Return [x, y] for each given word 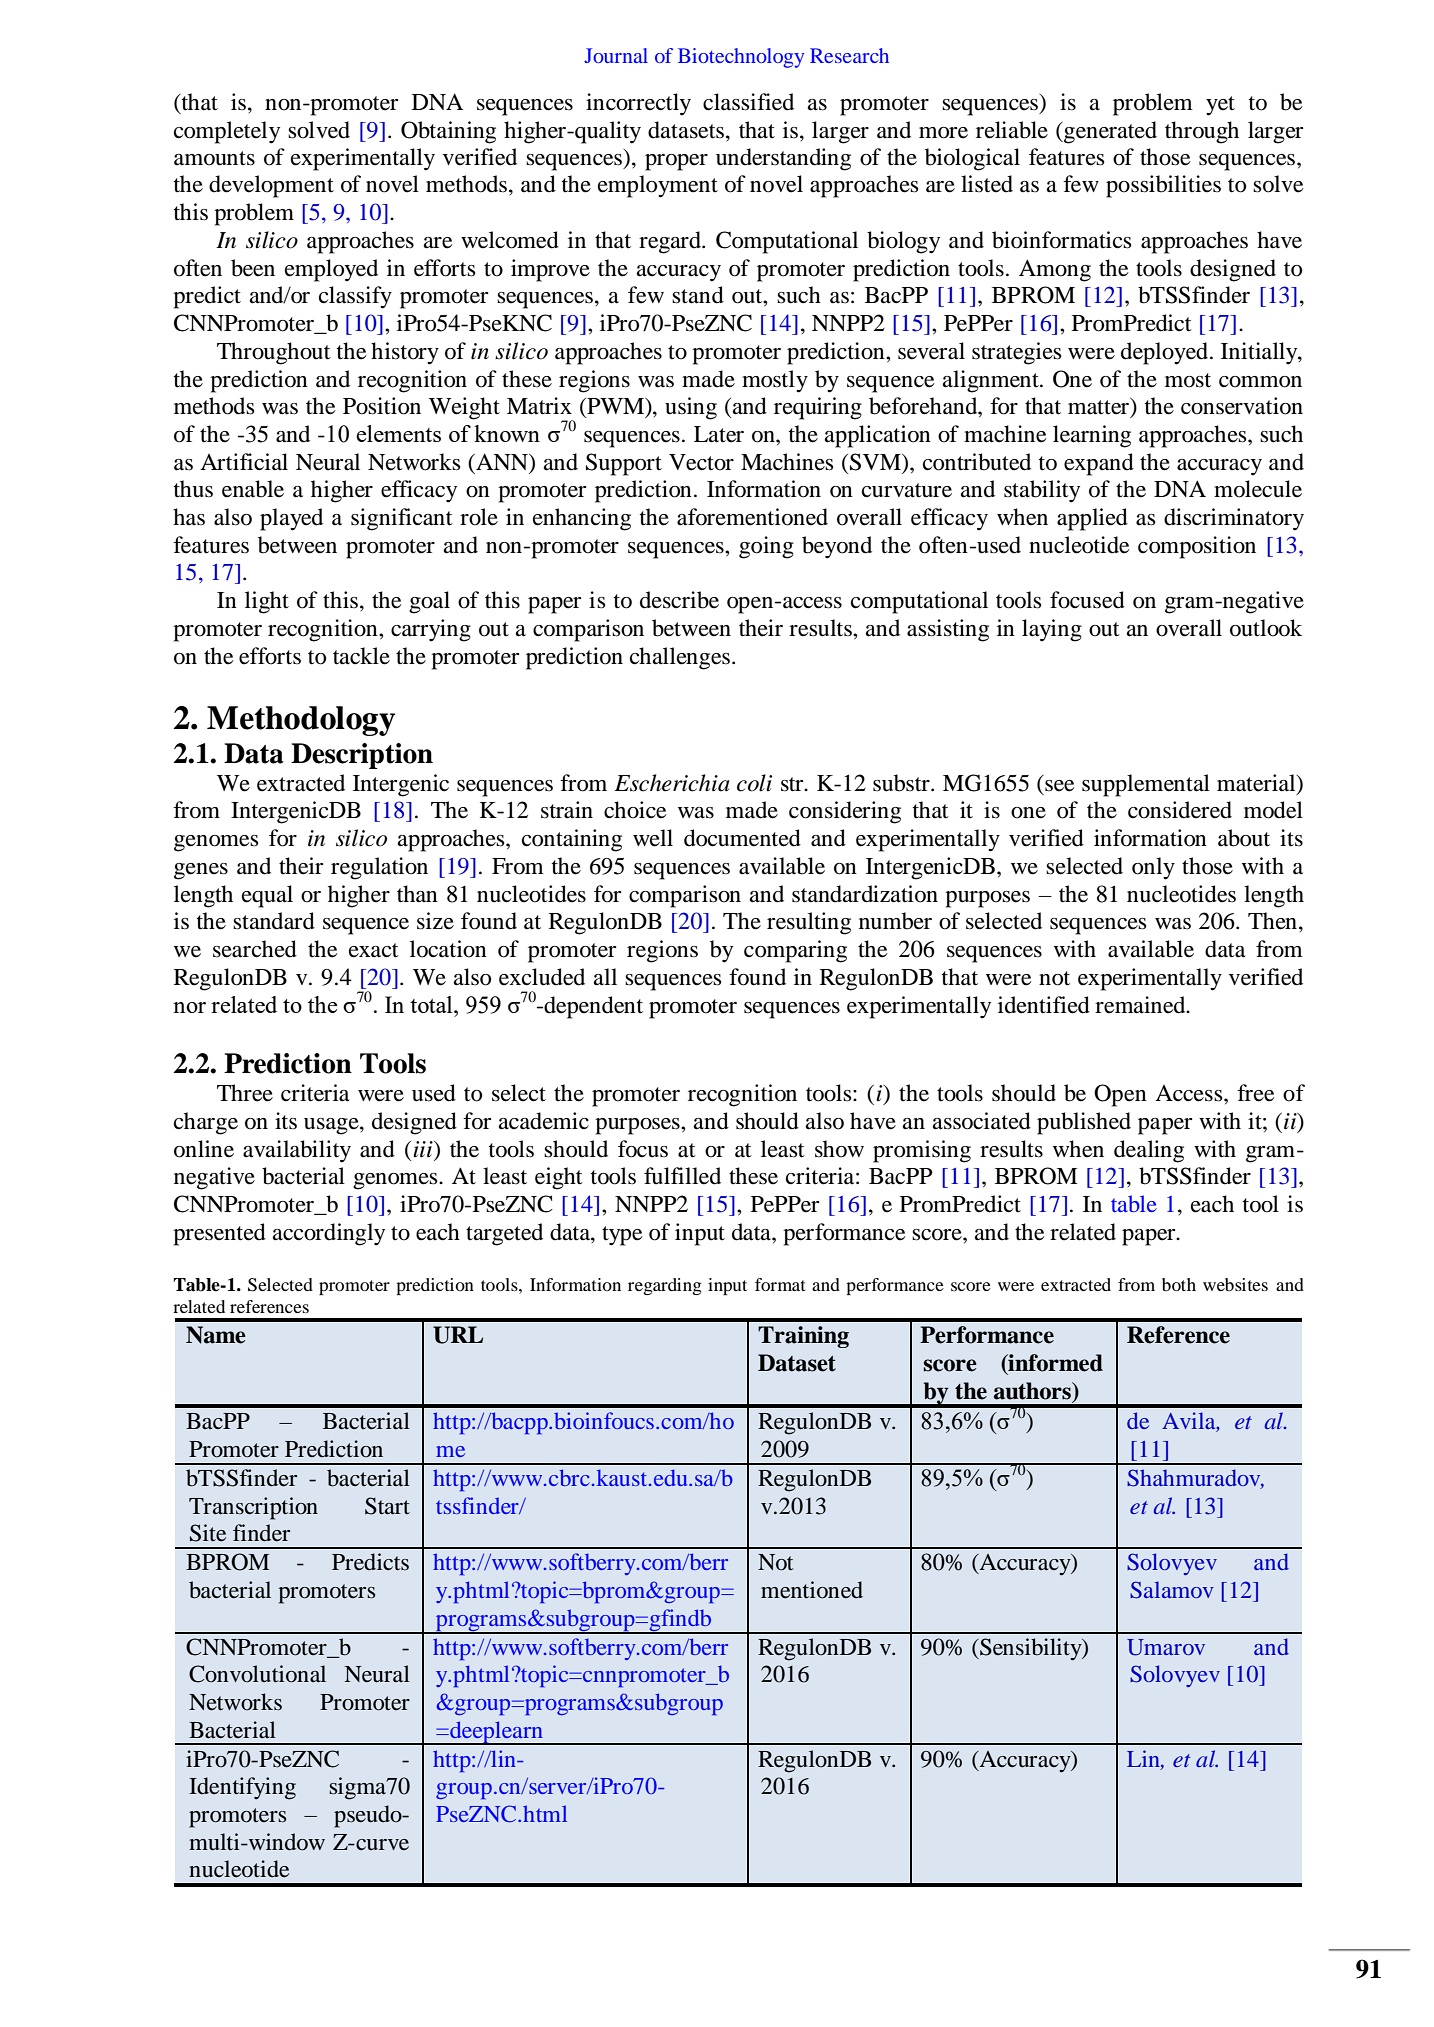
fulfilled [682, 1176]
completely [227, 132]
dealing [1149, 1151]
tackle [361, 656]
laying [1052, 630]
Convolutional [257, 1674]
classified [748, 102]
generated [1109, 132]
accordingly [329, 1234]
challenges [680, 658]
